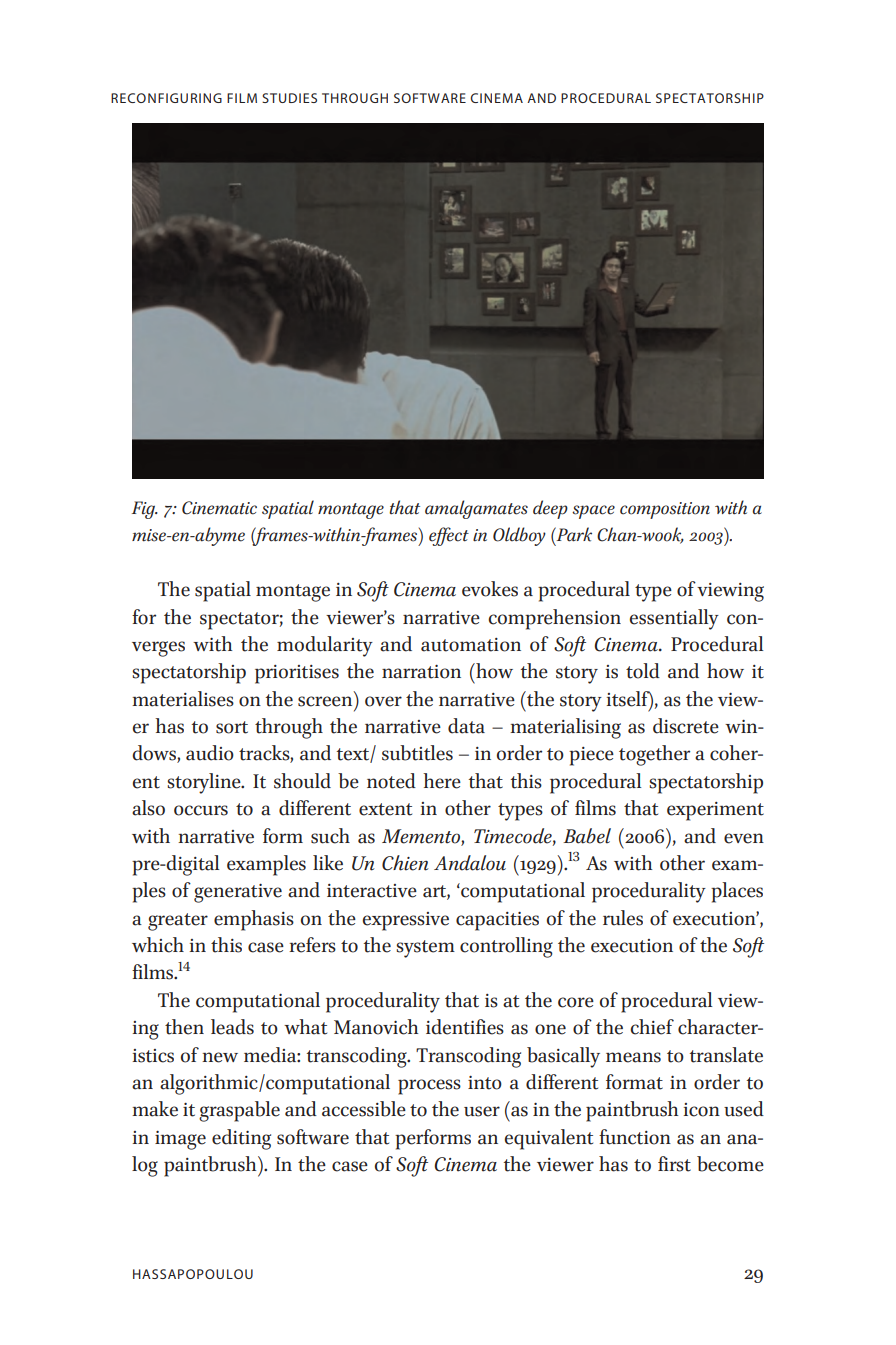 This document has height=1345, width=896. I want to click on composition, so click(665, 510).
